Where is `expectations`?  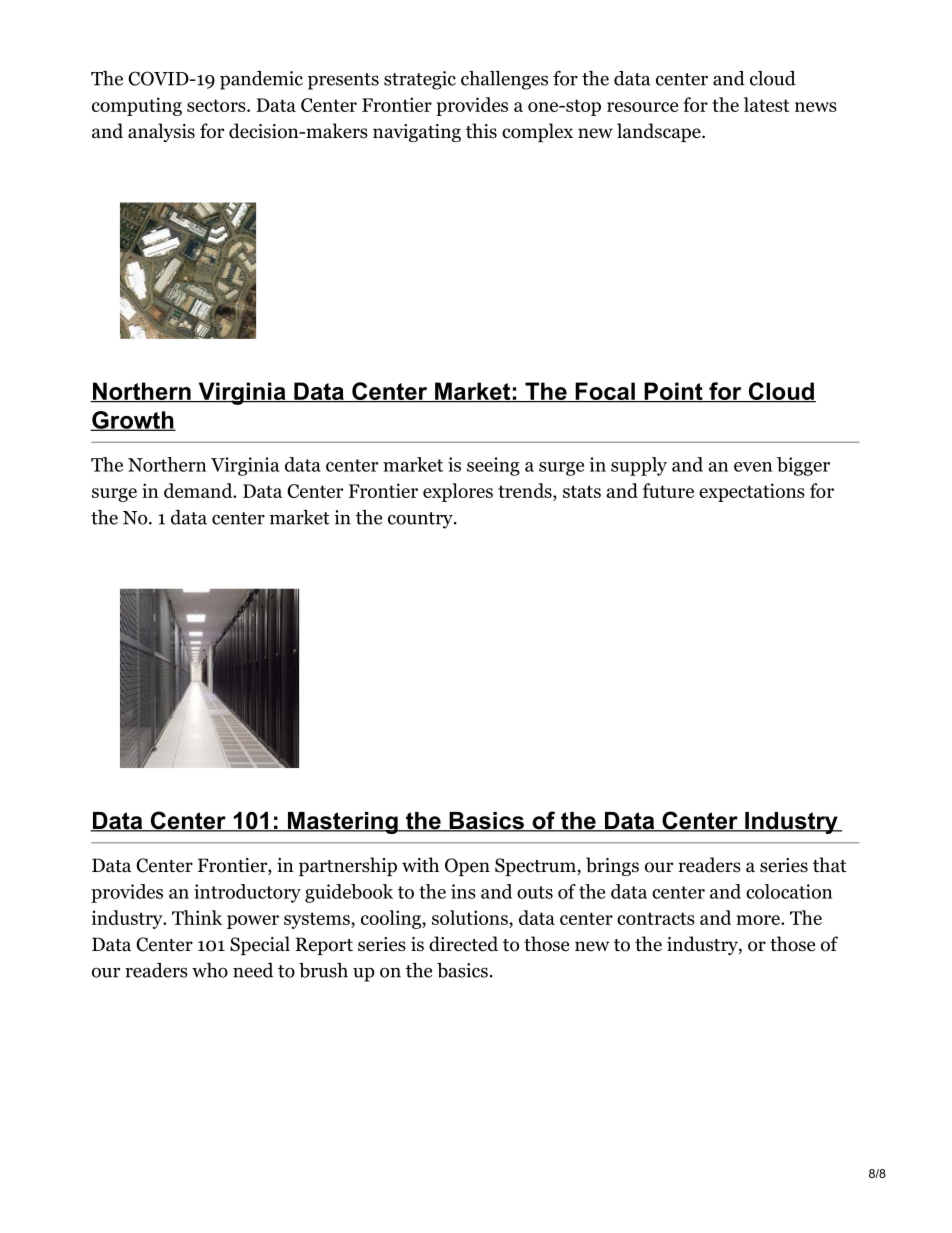
expectations is located at coordinates (752, 492).
